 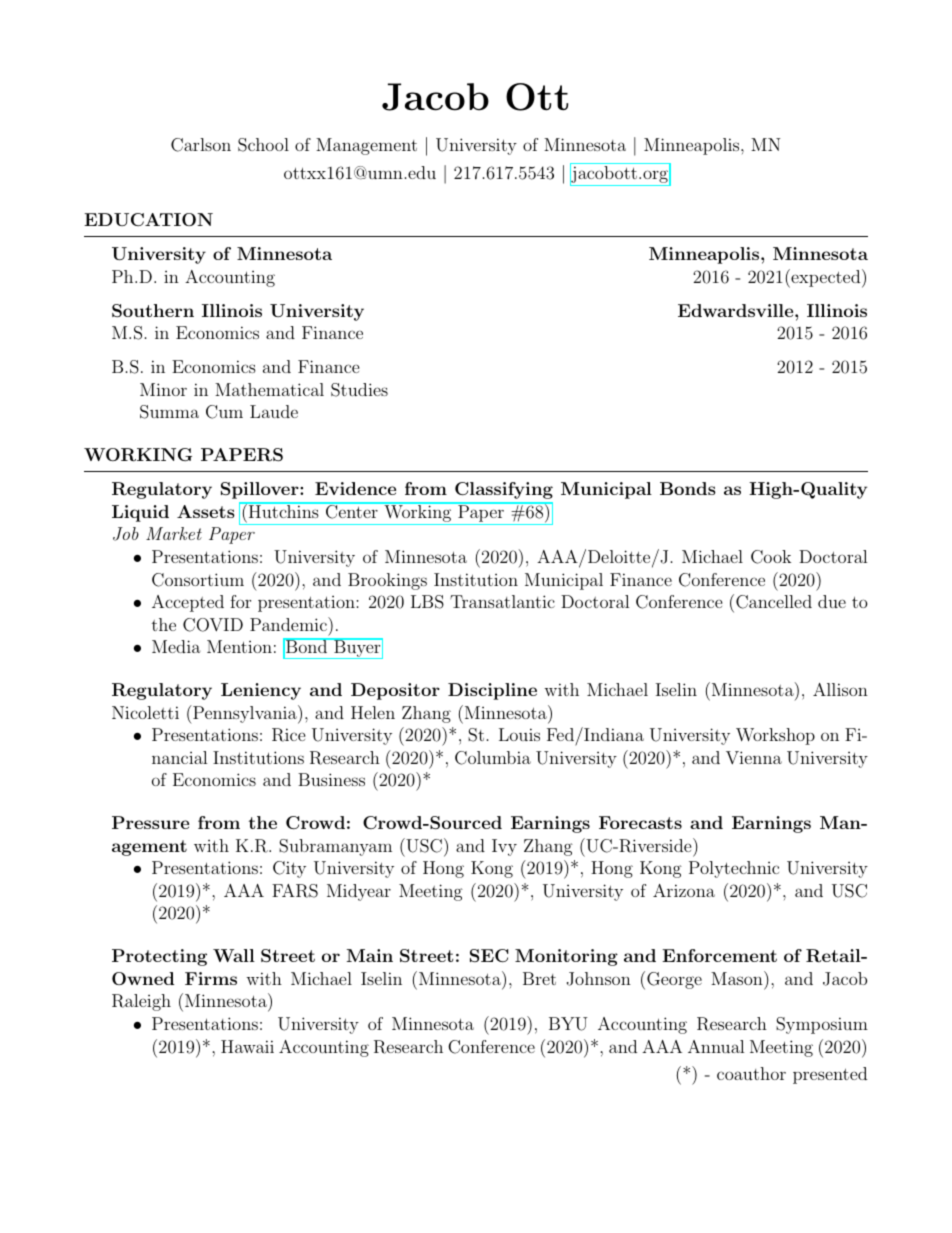 What do you see at coordinates (771, 557) in the page?
I see `Cook` at bounding box center [771, 557].
